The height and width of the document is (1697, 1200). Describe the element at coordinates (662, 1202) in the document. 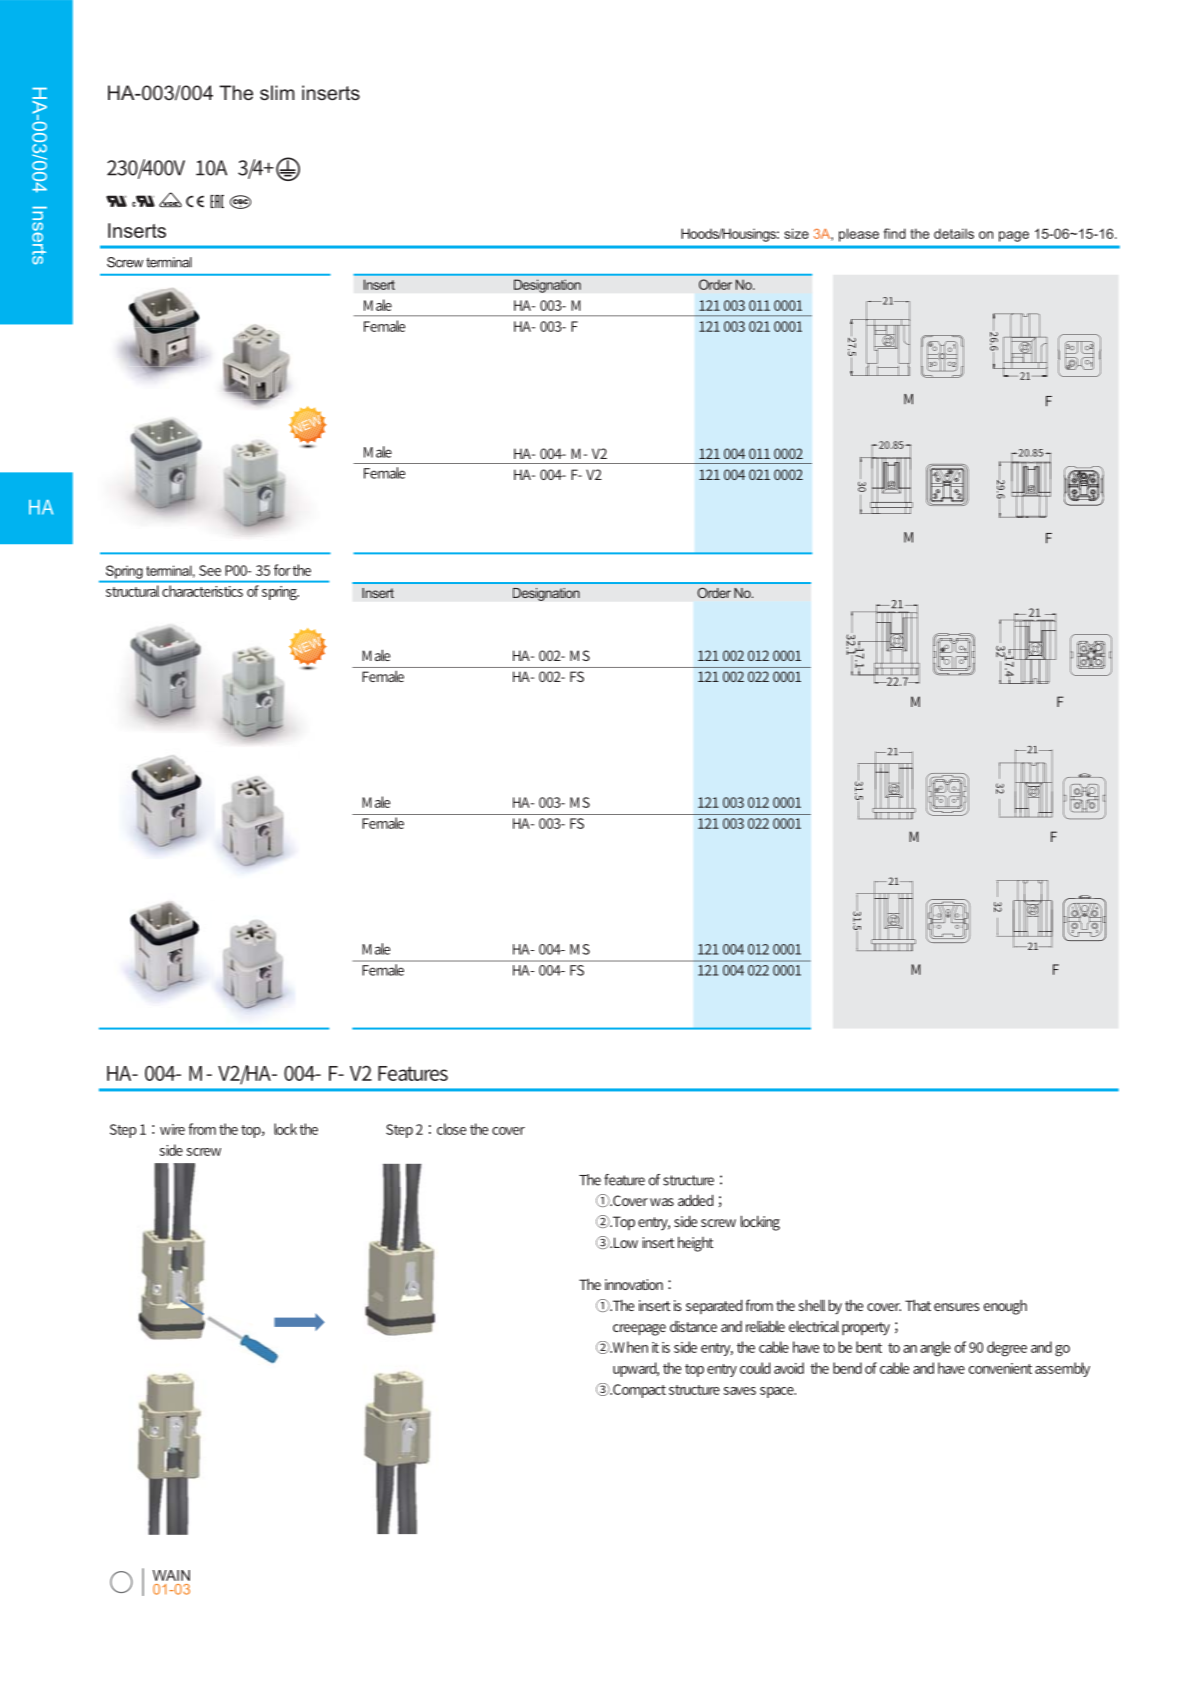

I see `was` at that location.
